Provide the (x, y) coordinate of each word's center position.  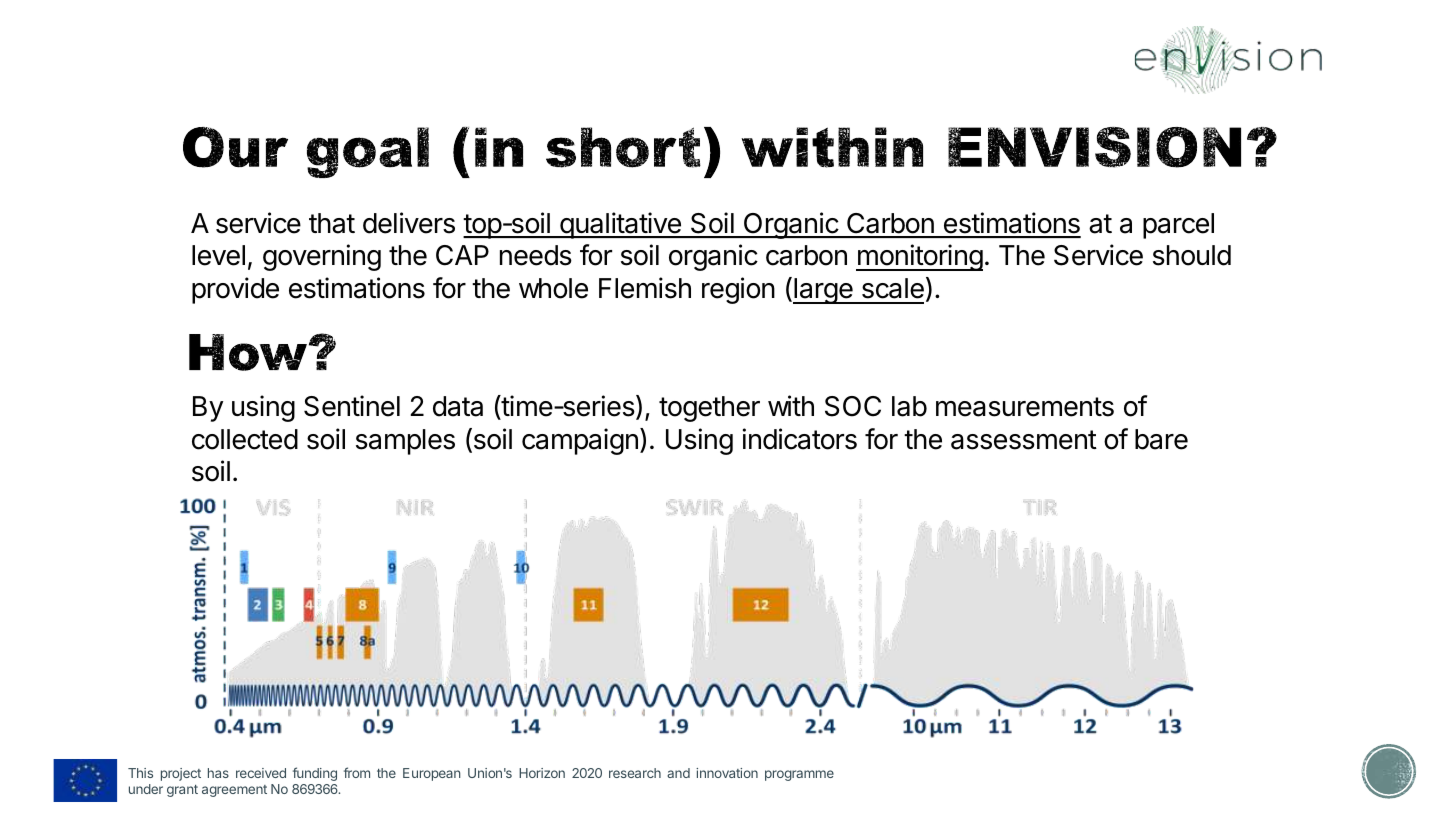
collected (245, 439)
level (218, 255)
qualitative (620, 225)
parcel (1178, 226)
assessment (1024, 440)
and (678, 773)
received (261, 773)
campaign (580, 441)
